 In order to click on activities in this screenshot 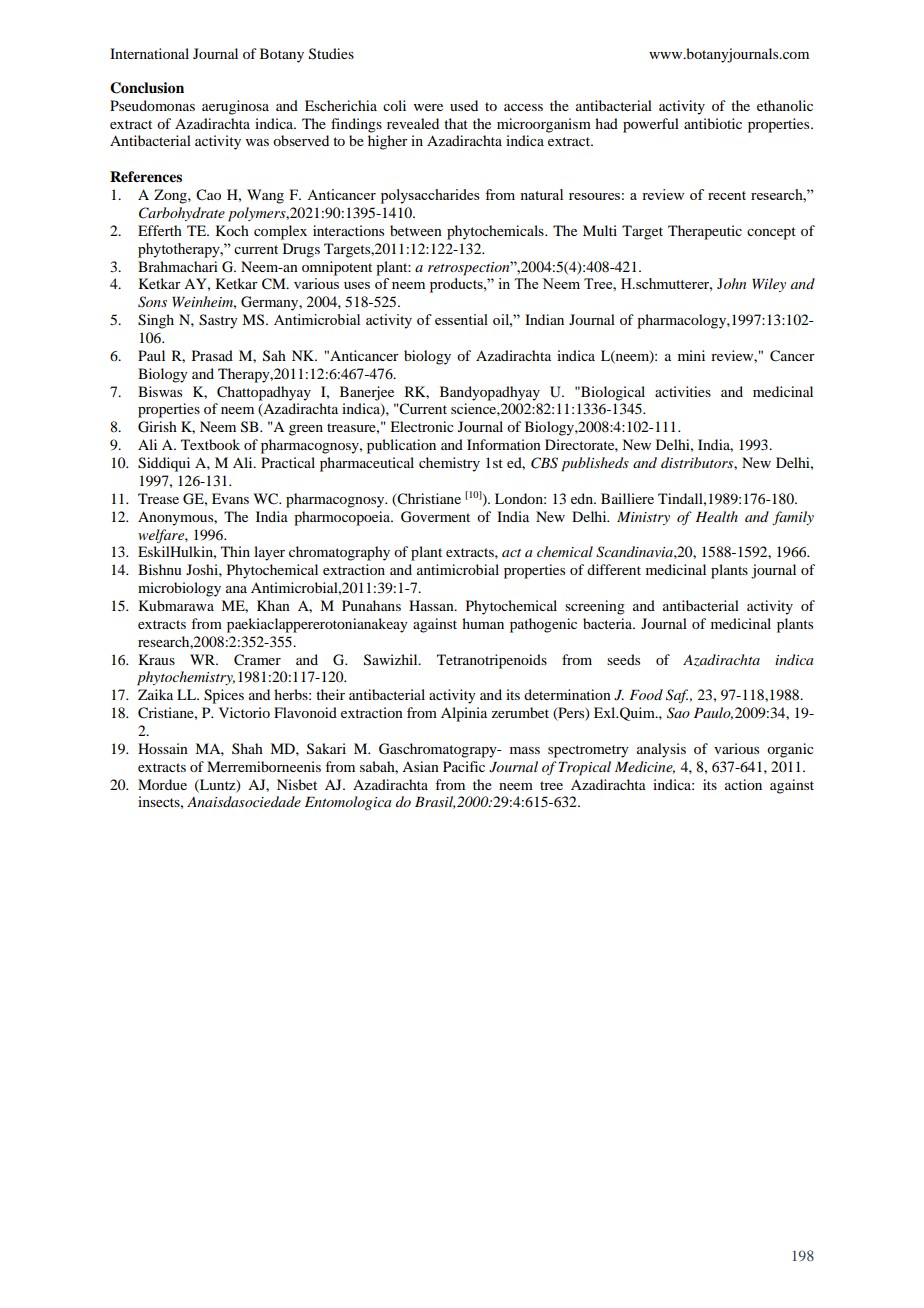, I will do `click(683, 391)`.
